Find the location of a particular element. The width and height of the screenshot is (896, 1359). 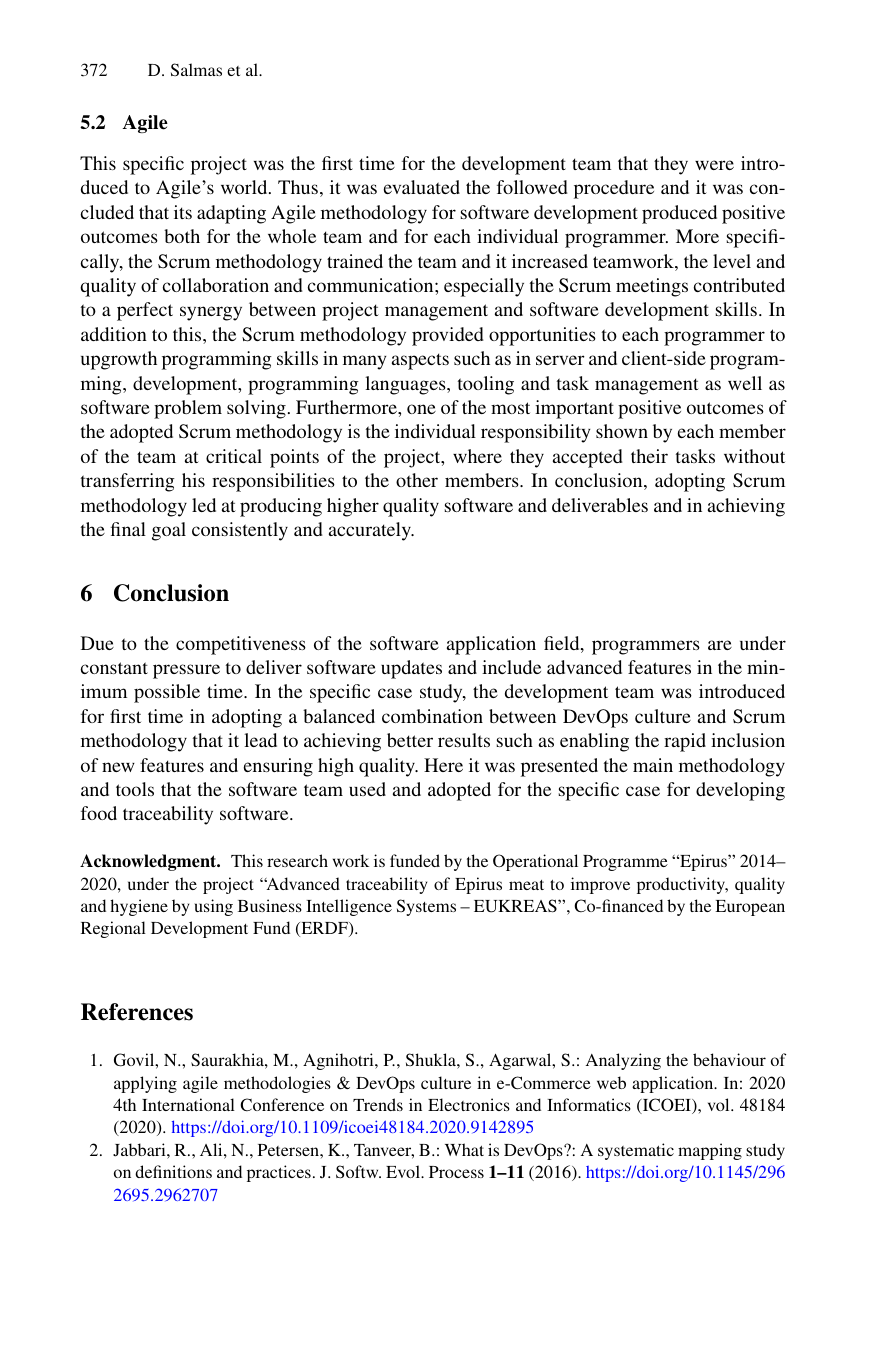

rapid is located at coordinates (685, 742).
